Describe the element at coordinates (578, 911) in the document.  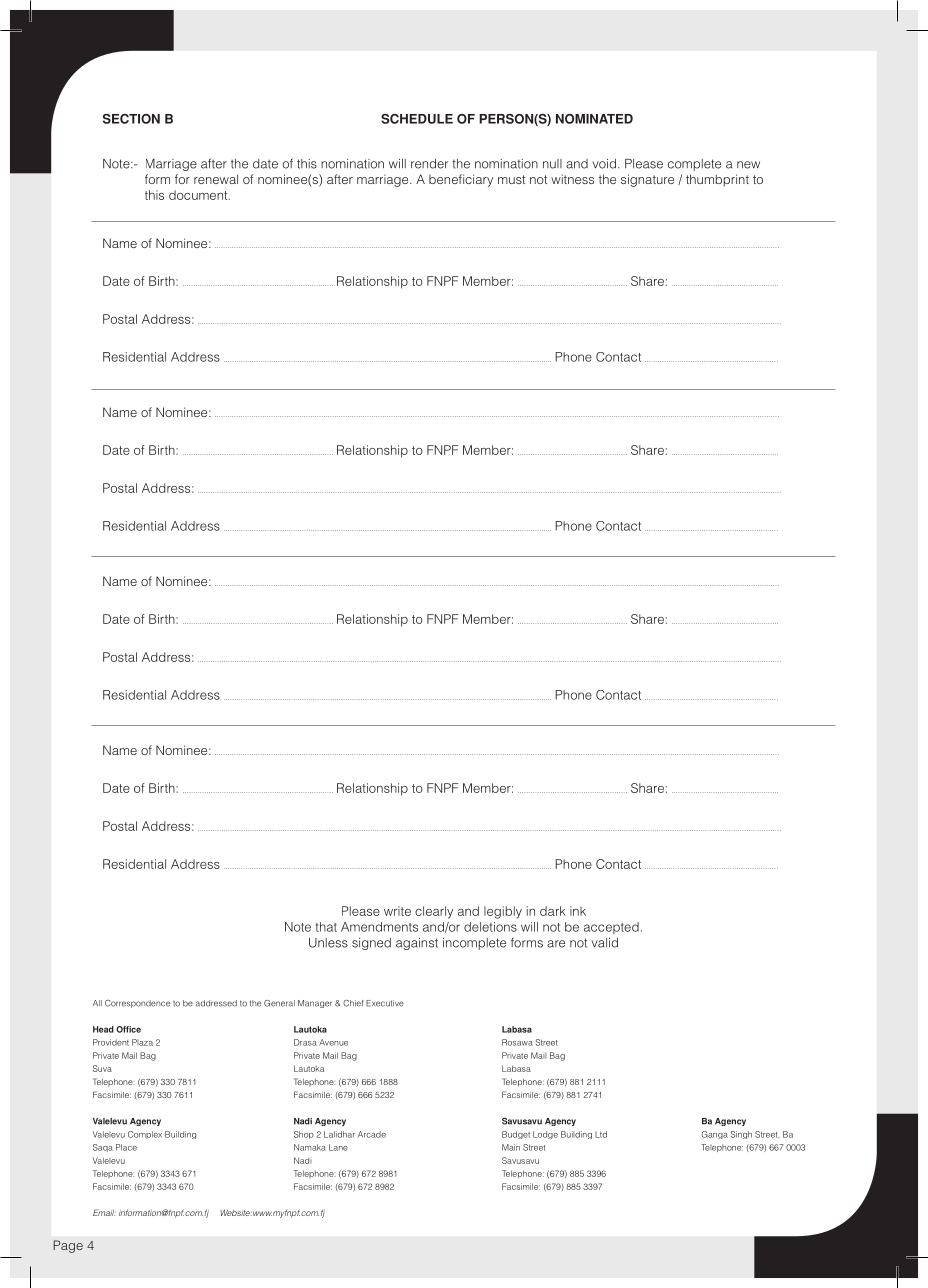
I see `ink` at that location.
